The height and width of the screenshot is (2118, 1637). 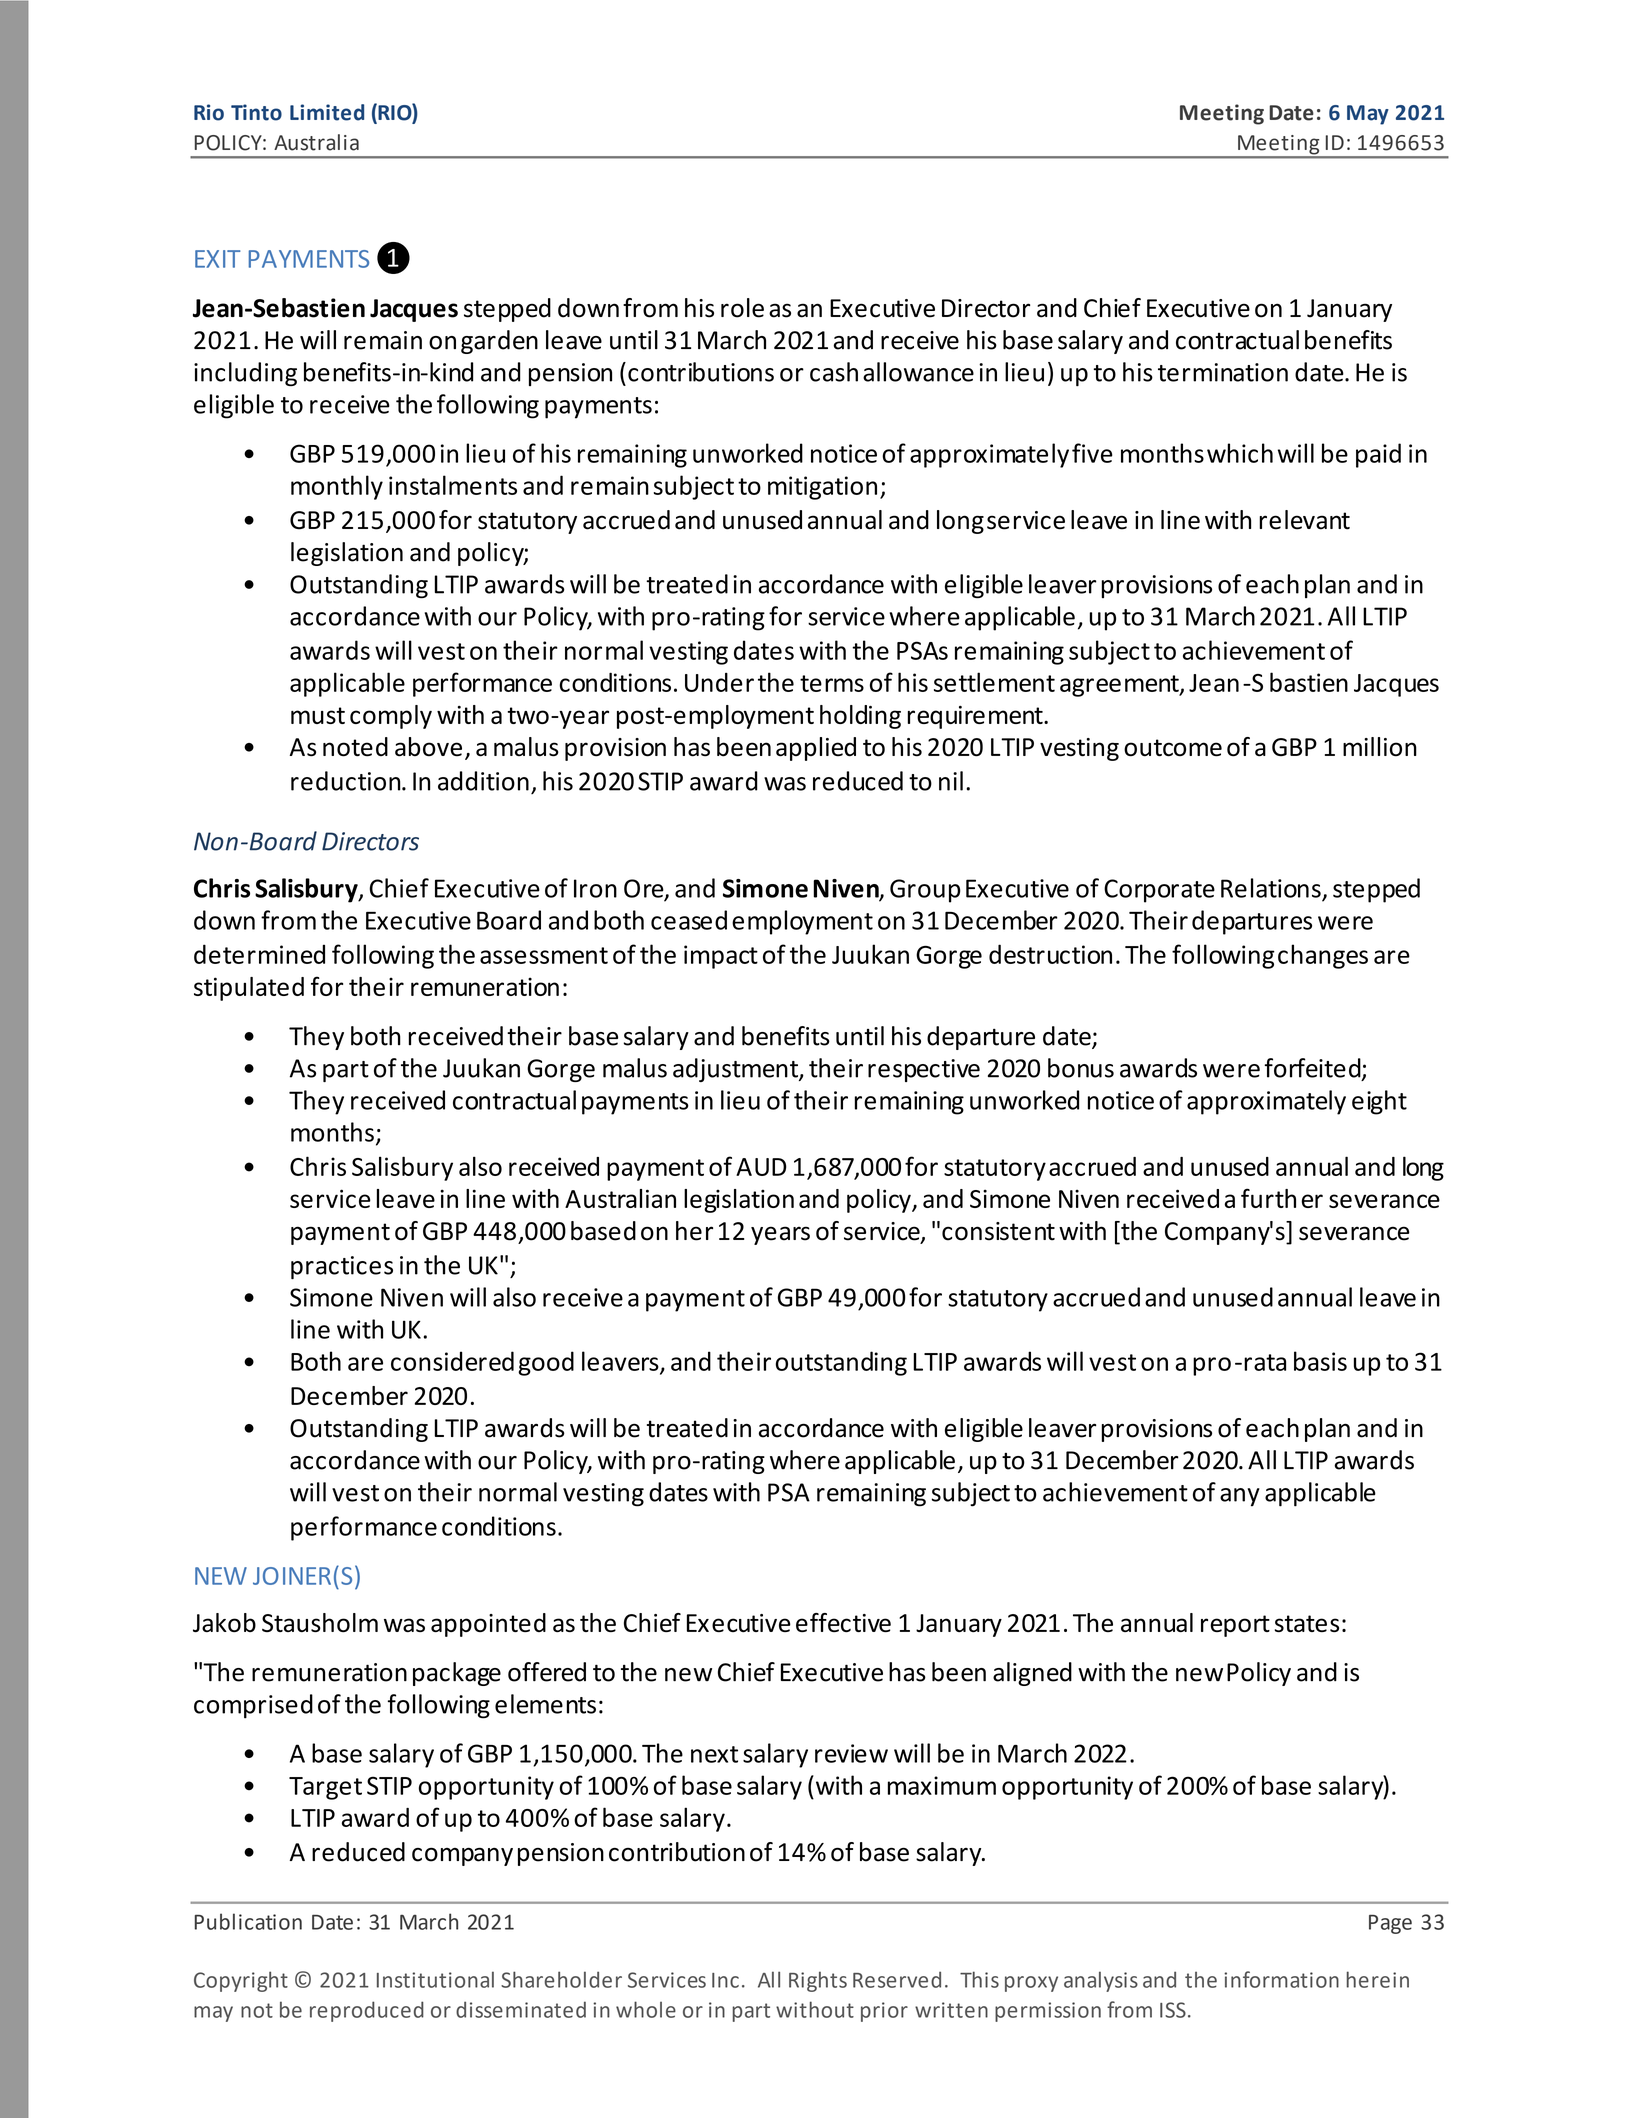 What do you see at coordinates (452, 1361) in the screenshot?
I see `considered` at bounding box center [452, 1361].
